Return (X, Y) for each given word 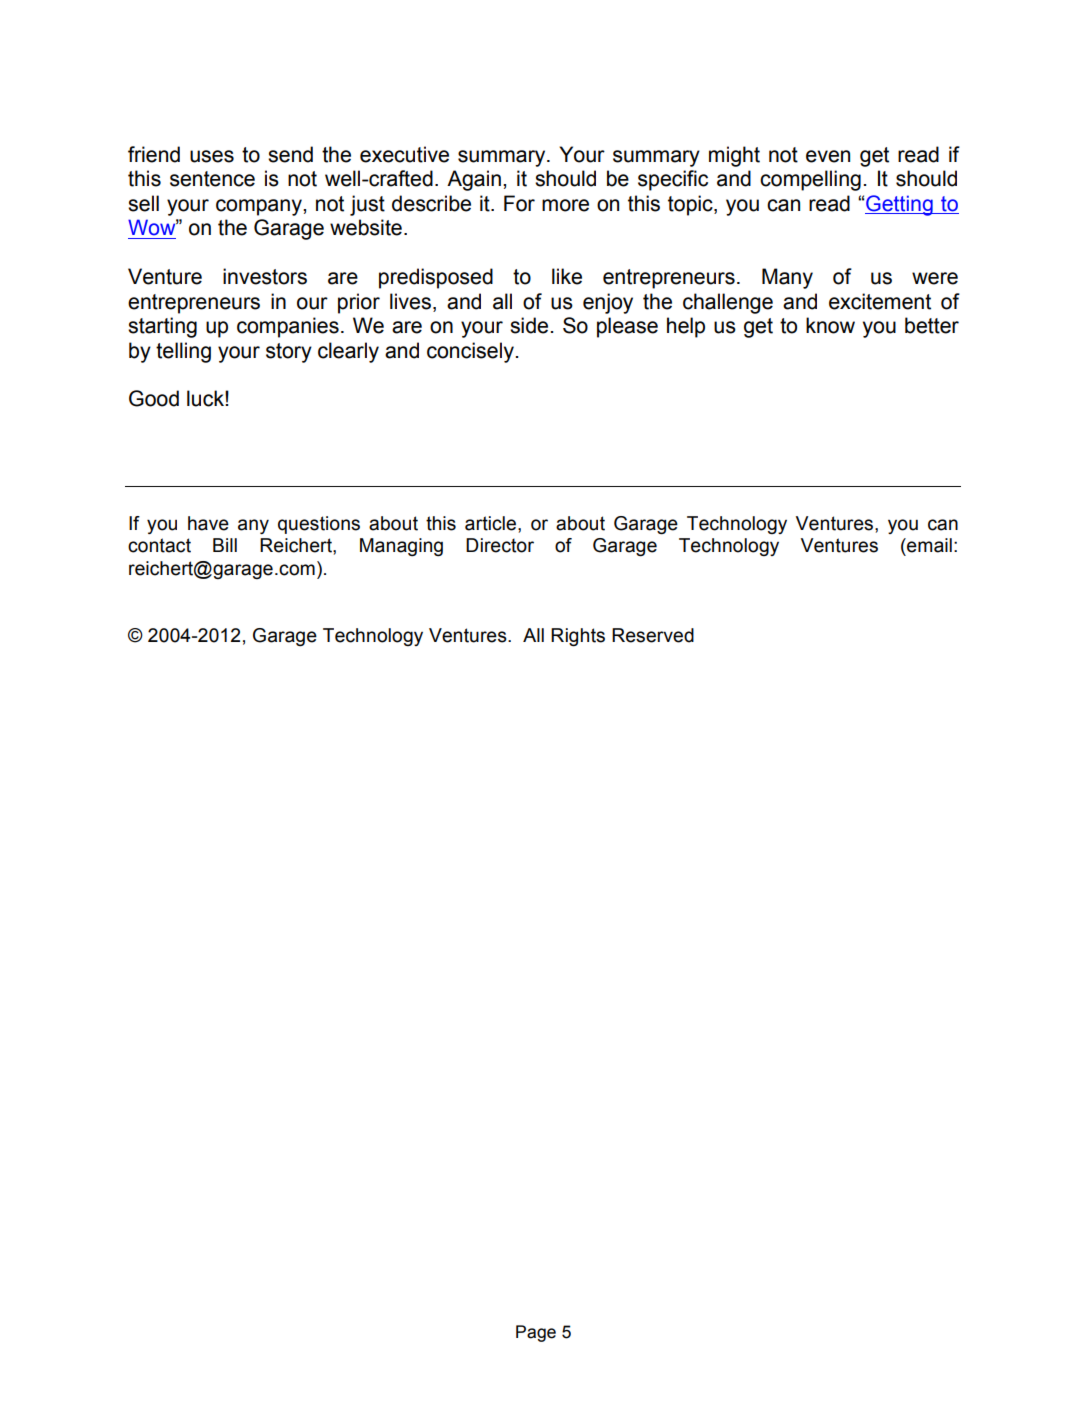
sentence (212, 179)
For (519, 203)
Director (500, 545)
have (208, 523)
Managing (401, 547)
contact (159, 545)
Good (154, 398)
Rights (578, 637)
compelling (810, 180)
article (492, 523)
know (830, 325)
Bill (225, 545)
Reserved (653, 635)
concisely (470, 352)
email (928, 545)
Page (536, 1333)
